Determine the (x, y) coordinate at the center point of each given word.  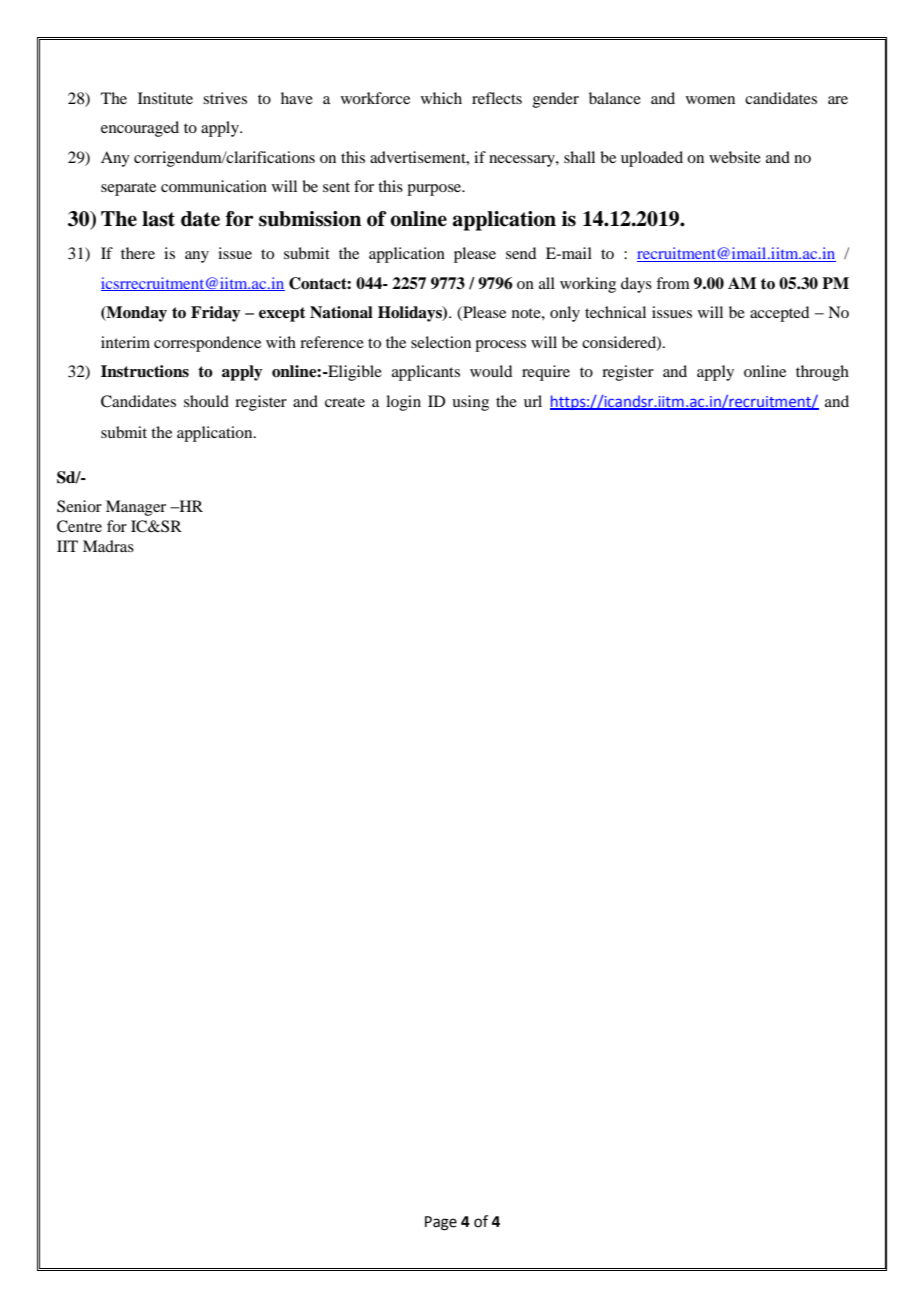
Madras (108, 546)
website (735, 157)
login (403, 403)
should (206, 401)
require (546, 373)
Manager (136, 508)
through (822, 373)
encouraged (140, 129)
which (441, 98)
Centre (79, 526)
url (533, 401)
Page (441, 1223)
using (470, 403)
